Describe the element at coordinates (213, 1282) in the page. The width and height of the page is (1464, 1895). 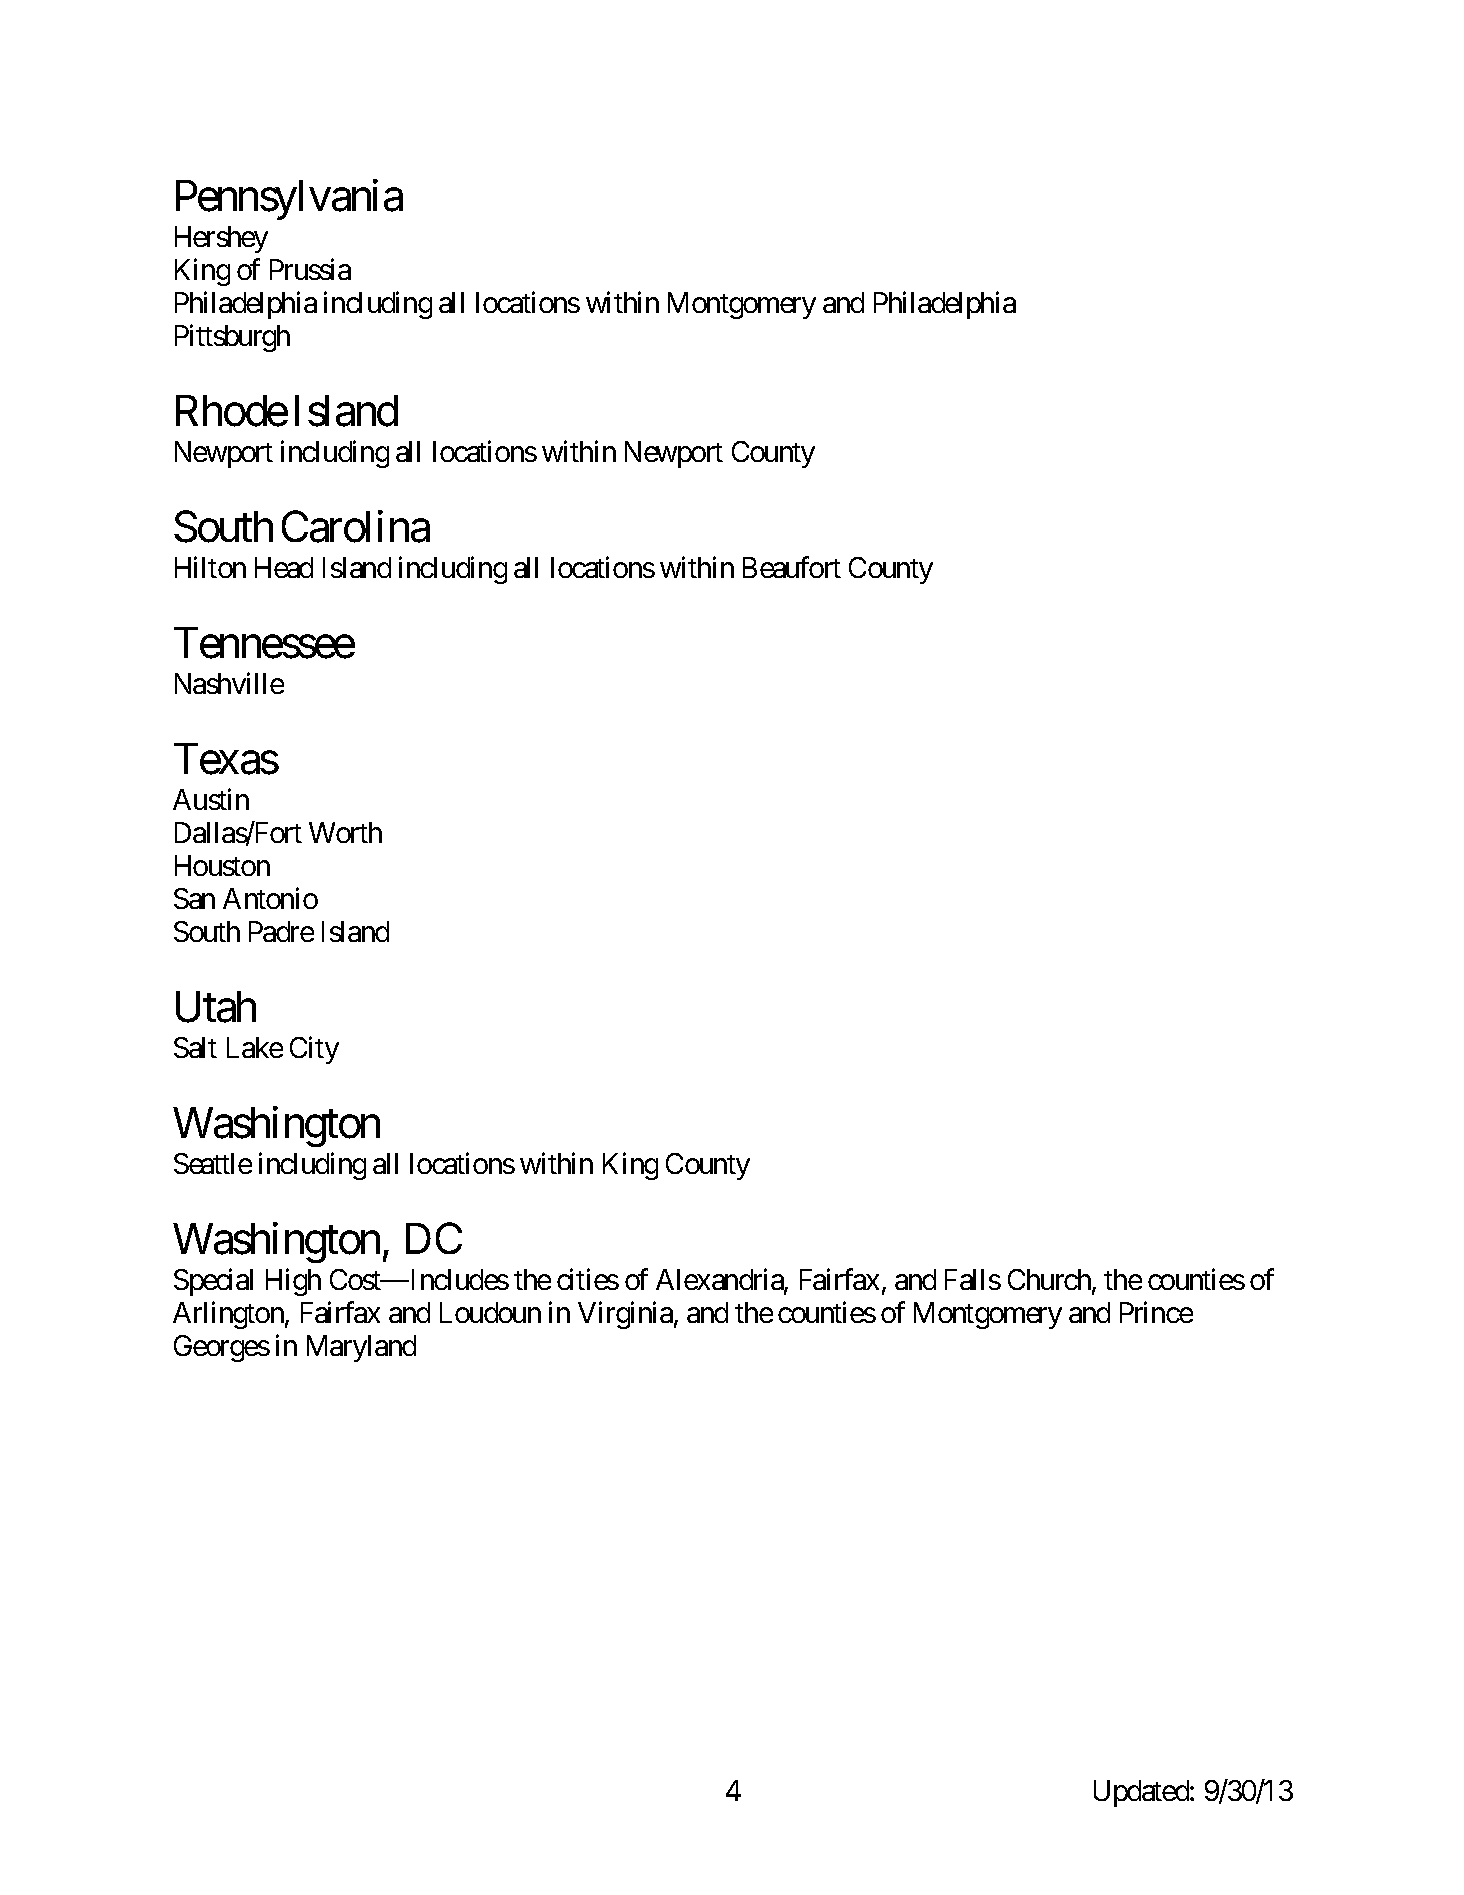
I see `Special` at that location.
